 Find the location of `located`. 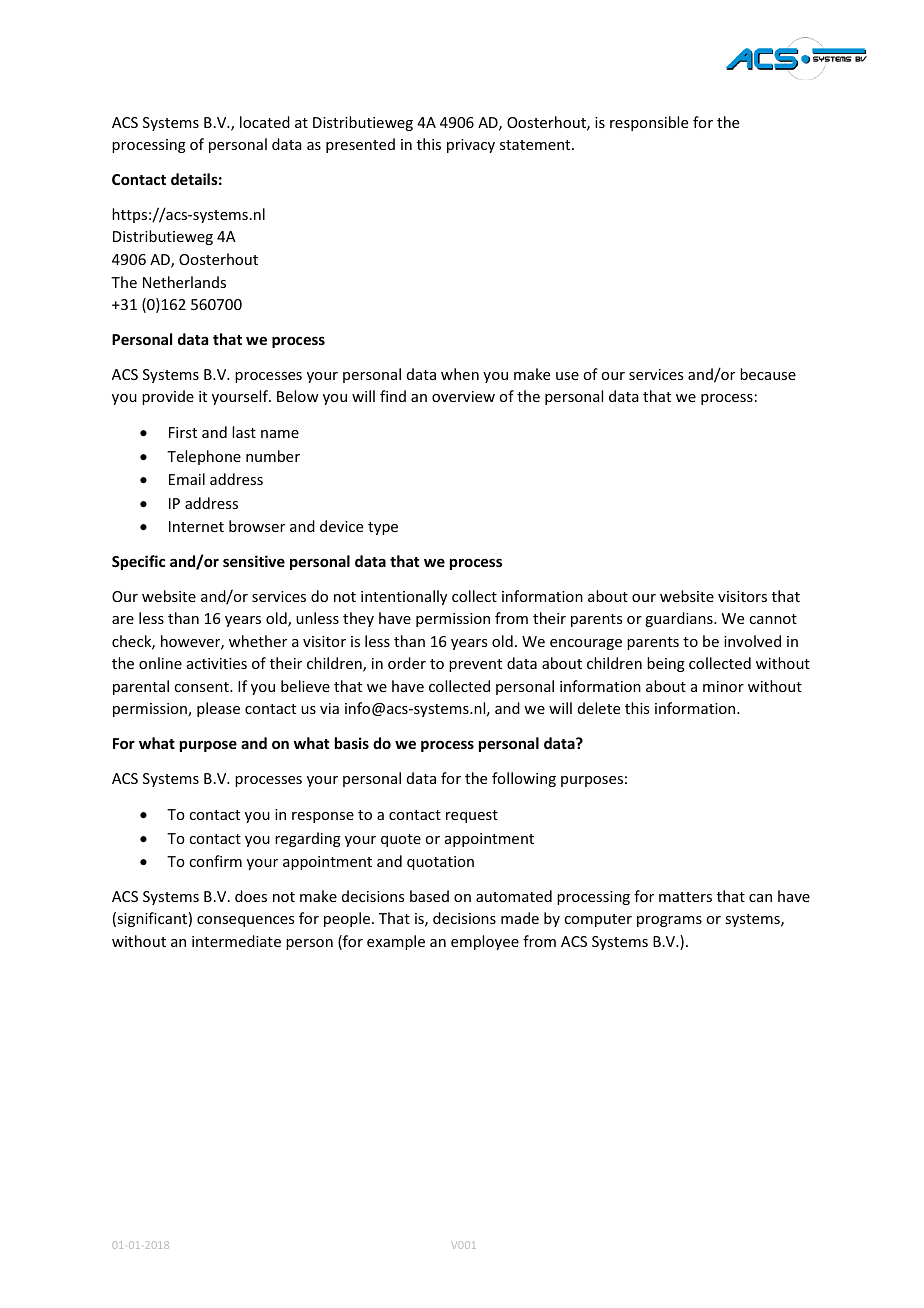

located is located at coordinates (265, 122).
